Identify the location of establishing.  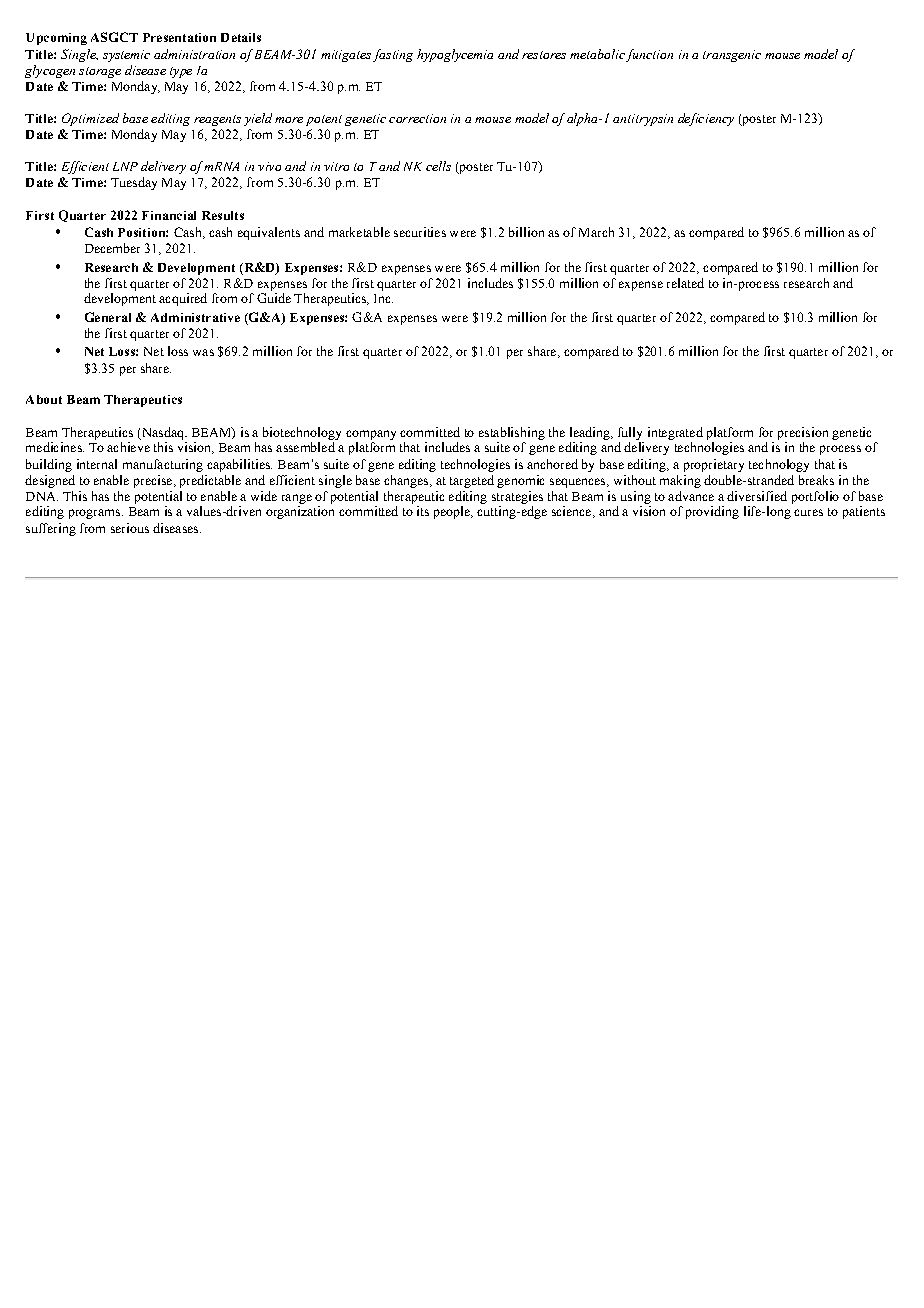
(512, 433).
